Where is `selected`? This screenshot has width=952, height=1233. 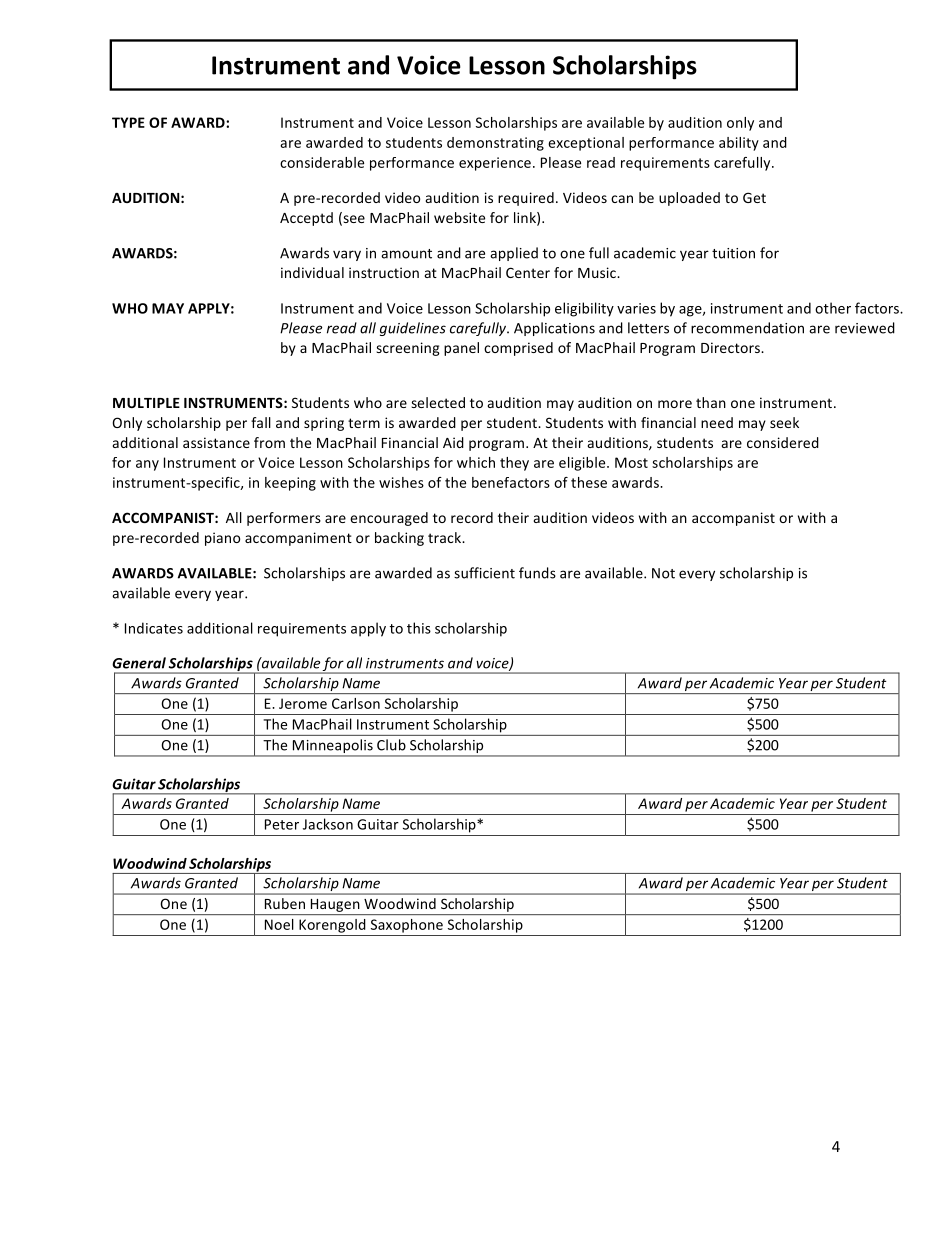 selected is located at coordinates (438, 402).
